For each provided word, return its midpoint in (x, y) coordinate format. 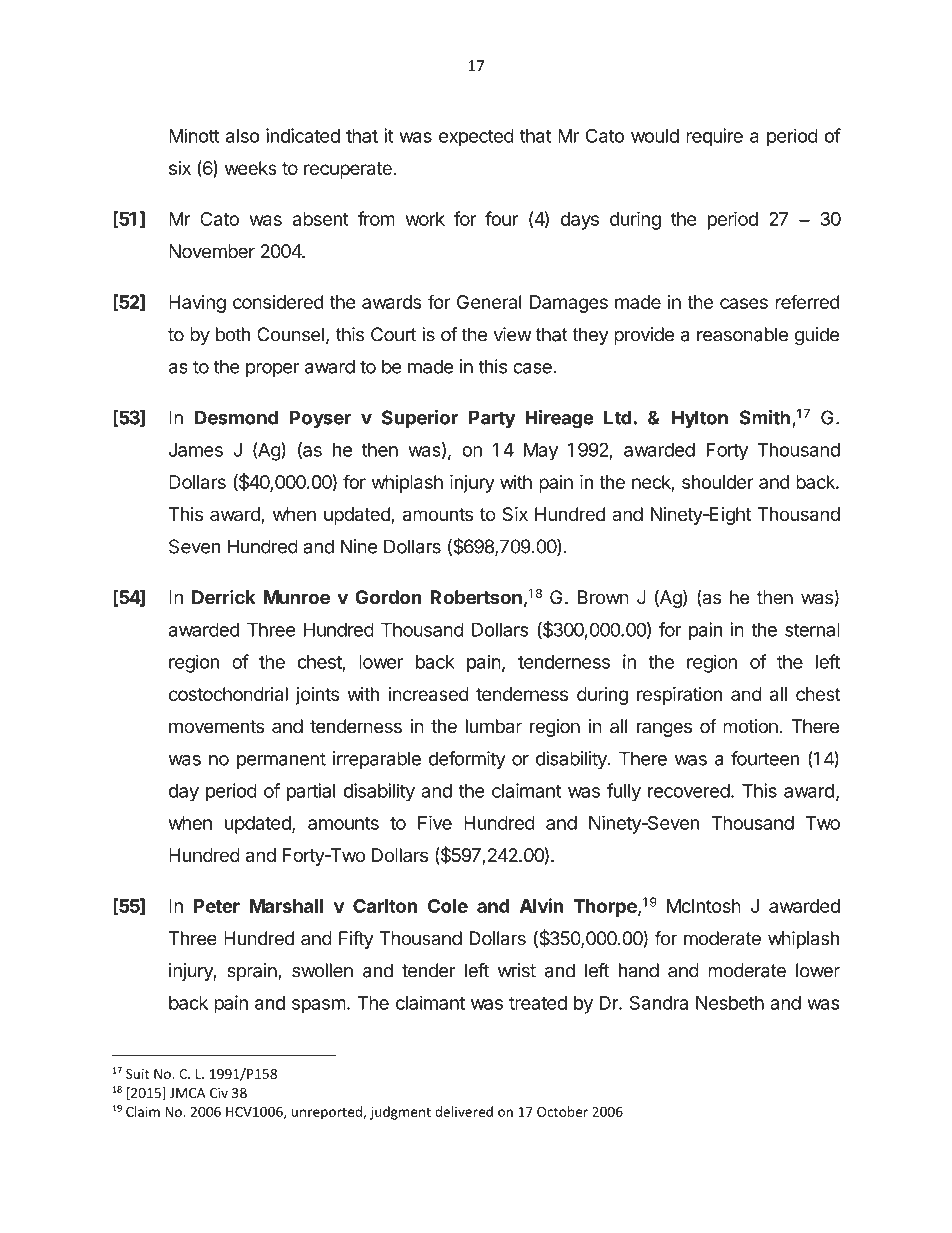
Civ (219, 1093)
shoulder (717, 482)
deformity (467, 760)
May (541, 452)
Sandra (659, 1003)
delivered (464, 1111)
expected (476, 138)
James (196, 450)
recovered (689, 791)
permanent (281, 760)
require (714, 137)
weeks (251, 168)
